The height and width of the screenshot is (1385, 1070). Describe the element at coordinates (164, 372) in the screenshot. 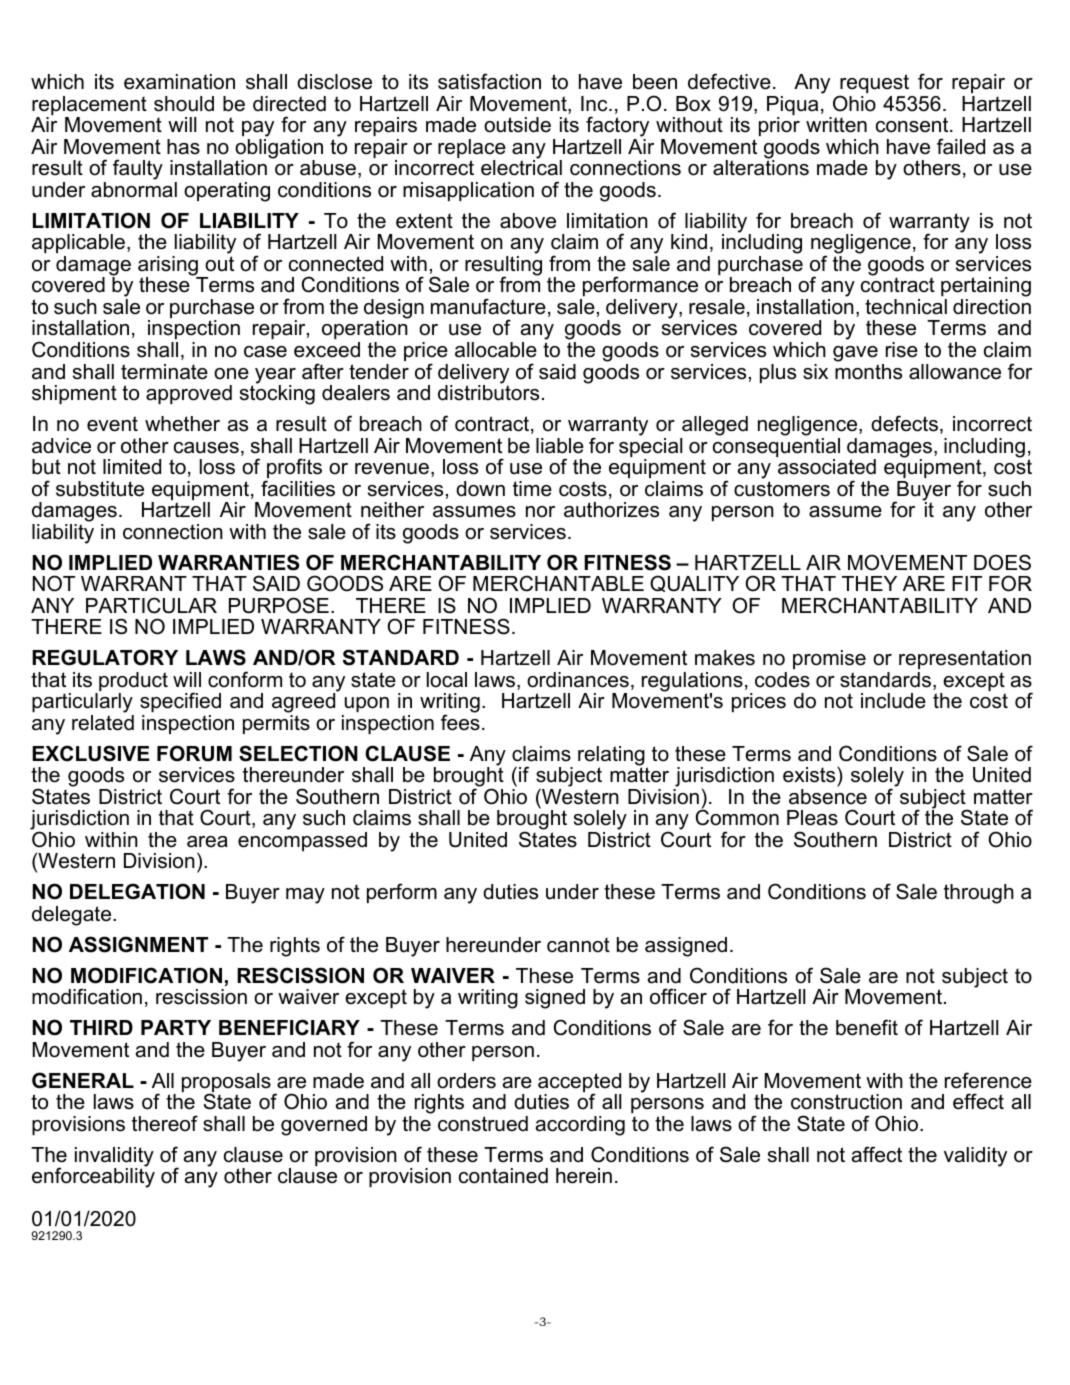

I see `terminate` at that location.
